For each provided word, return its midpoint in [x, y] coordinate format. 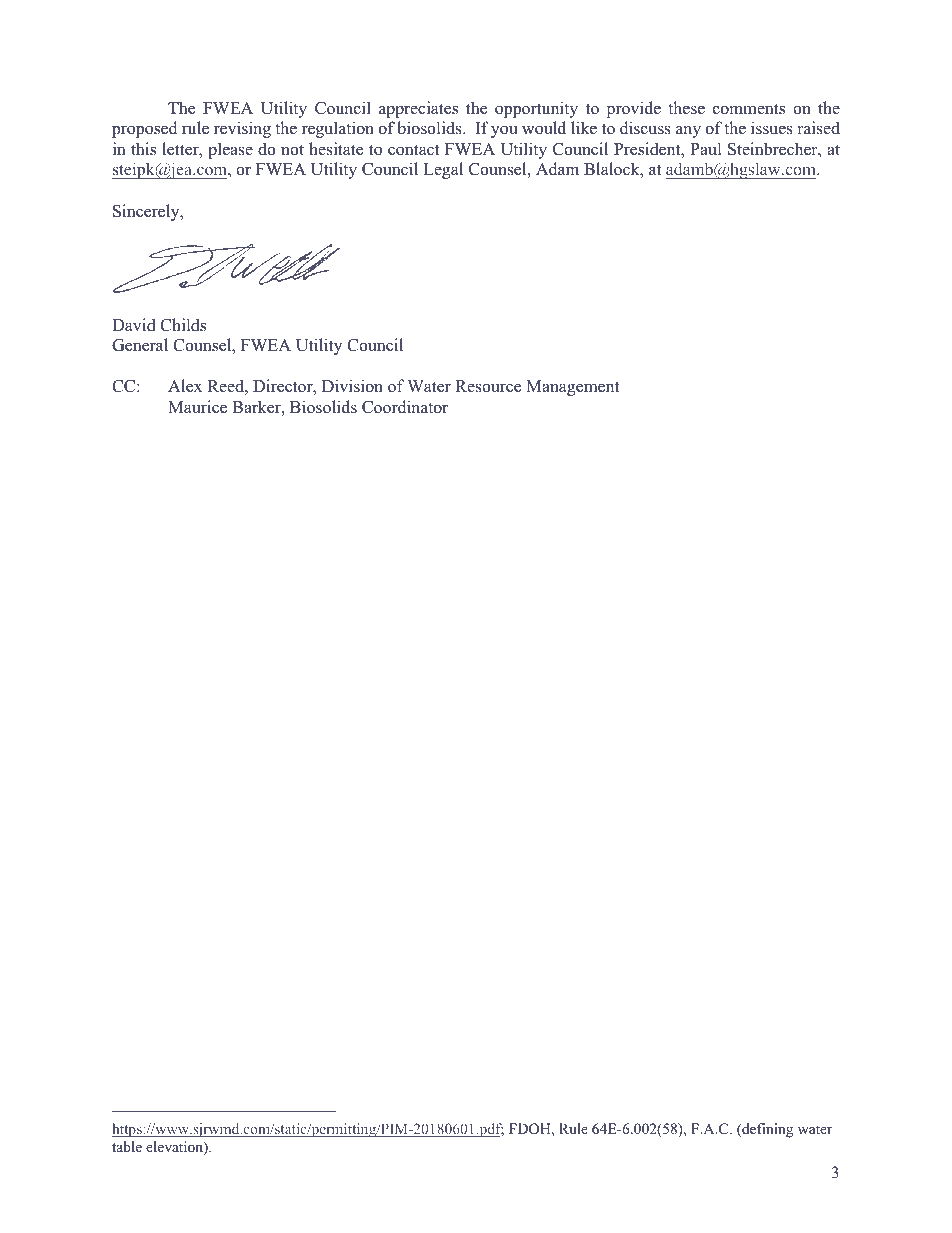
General [140, 345]
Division [352, 386]
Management [573, 388]
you [504, 131]
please [230, 150]
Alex [185, 386]
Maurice [197, 407]
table [127, 1146]
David [134, 325]
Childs [183, 325]
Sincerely [147, 212]
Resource [488, 386]
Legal [443, 170]
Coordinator [405, 407]
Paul [706, 149]
